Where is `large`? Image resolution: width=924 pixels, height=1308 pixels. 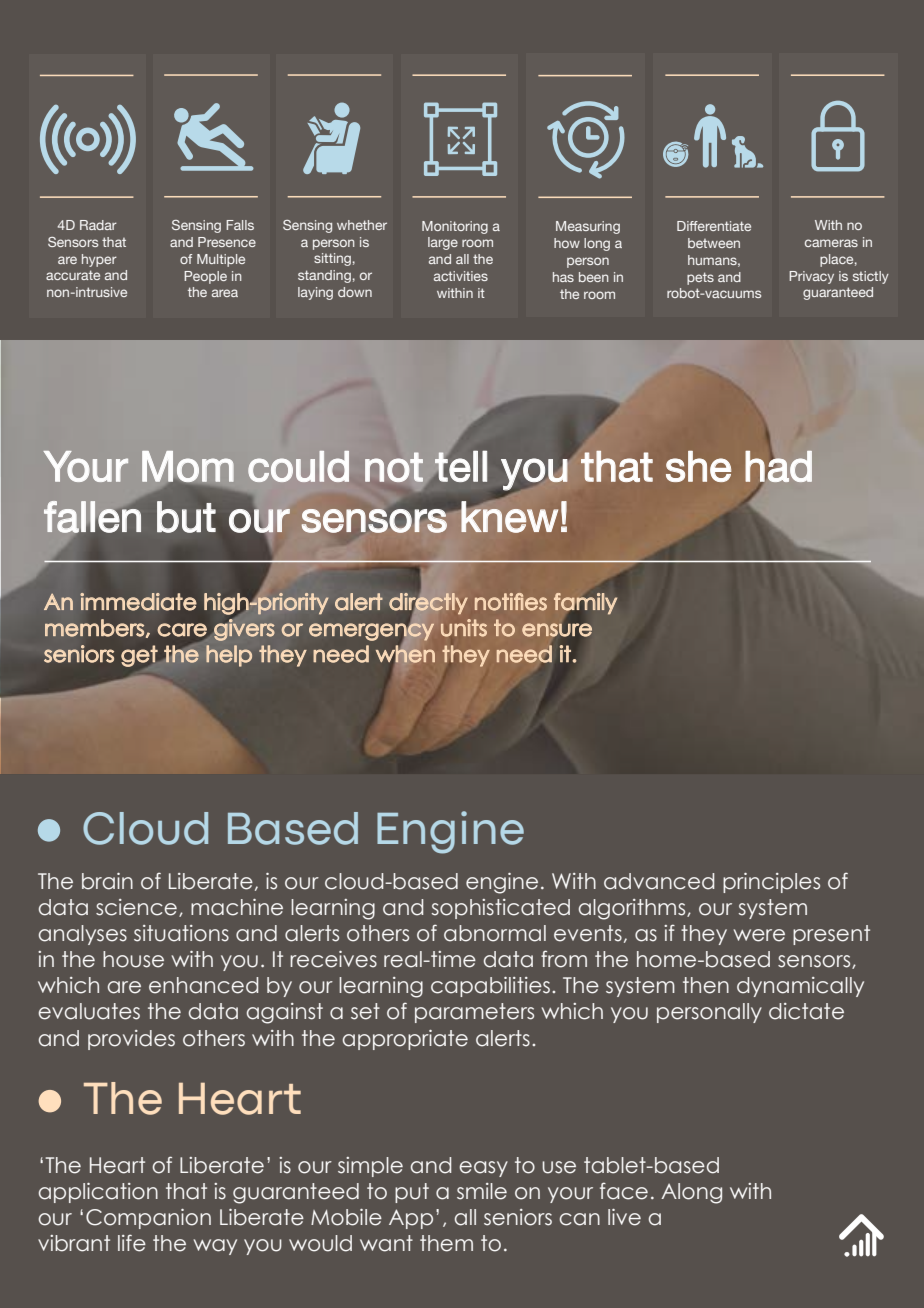 large is located at coordinates (443, 243).
